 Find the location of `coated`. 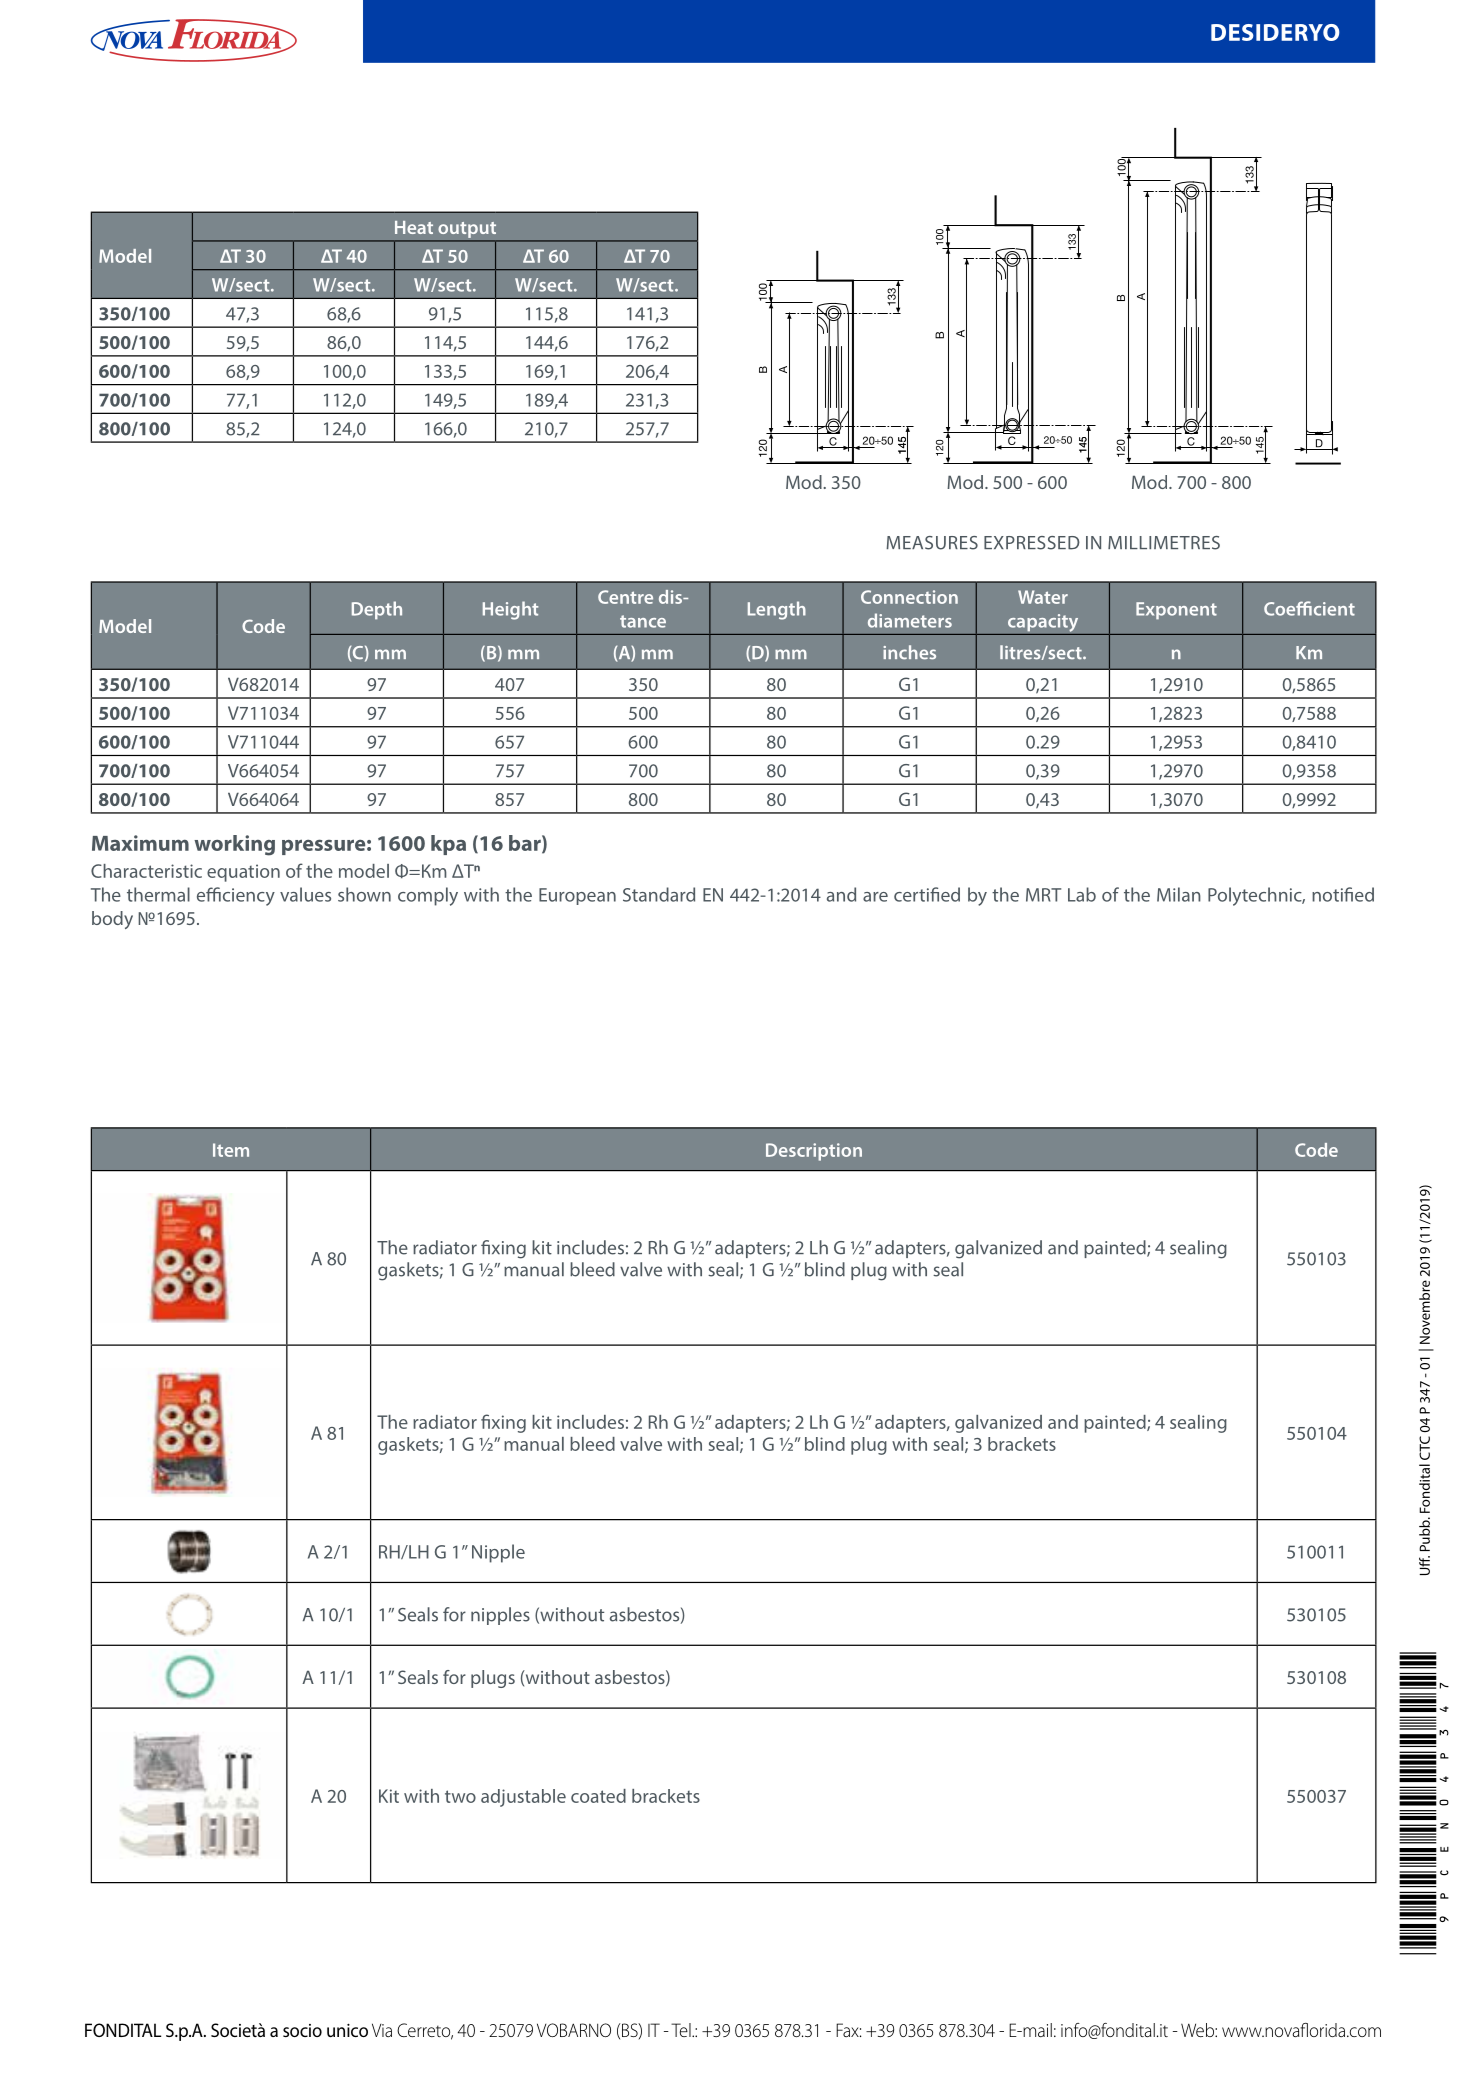

coated is located at coordinates (598, 1796).
